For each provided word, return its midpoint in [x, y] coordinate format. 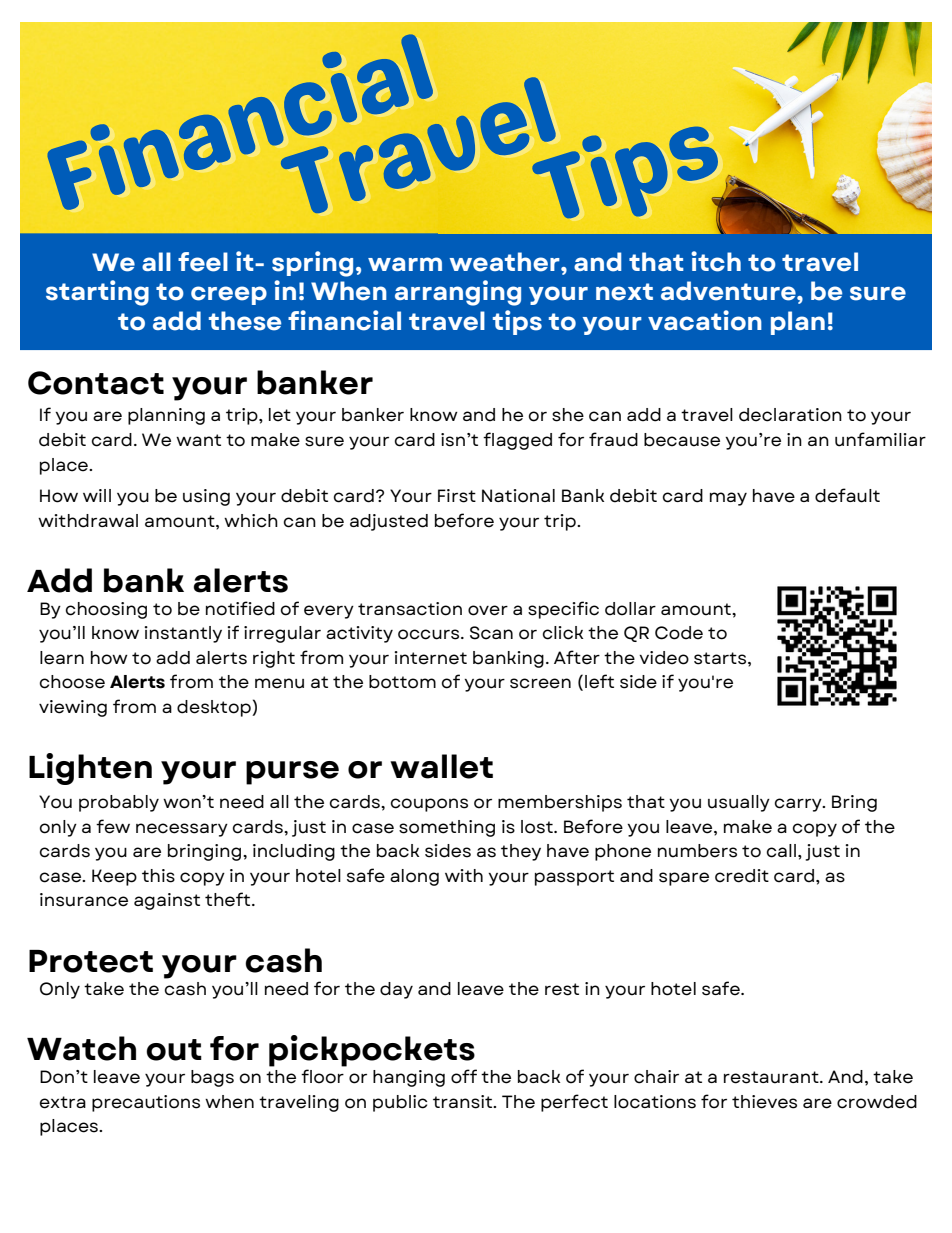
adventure [729, 291]
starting [97, 293]
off [464, 1076]
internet [430, 658]
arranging [458, 293]
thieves [764, 1102]
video [664, 658]
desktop [215, 708]
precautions [146, 1103]
